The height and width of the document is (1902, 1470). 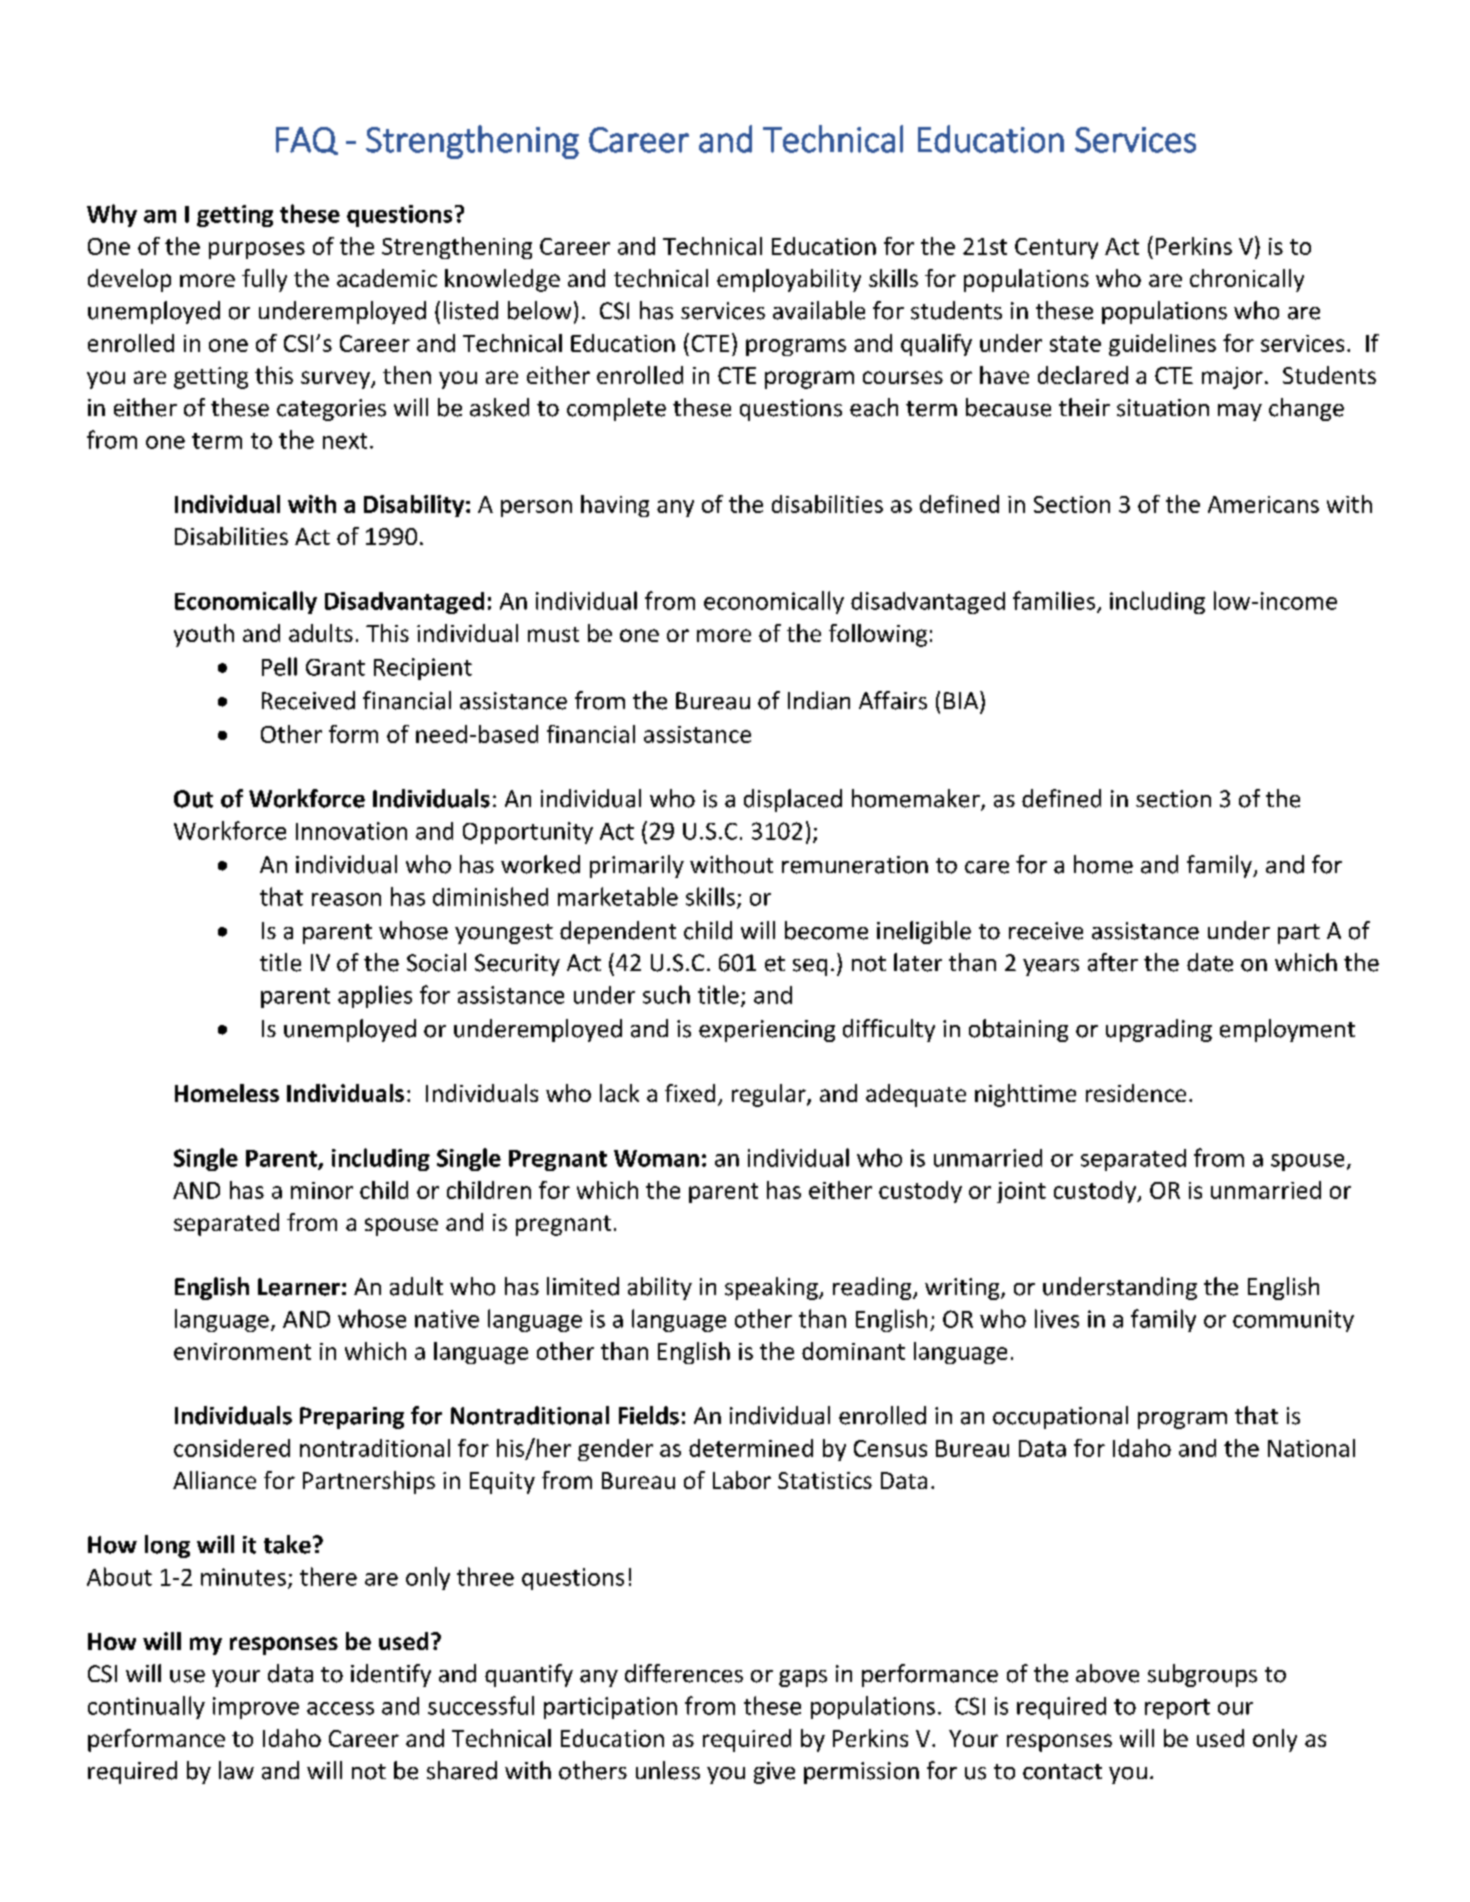 I want to click on such, so click(x=666, y=994).
